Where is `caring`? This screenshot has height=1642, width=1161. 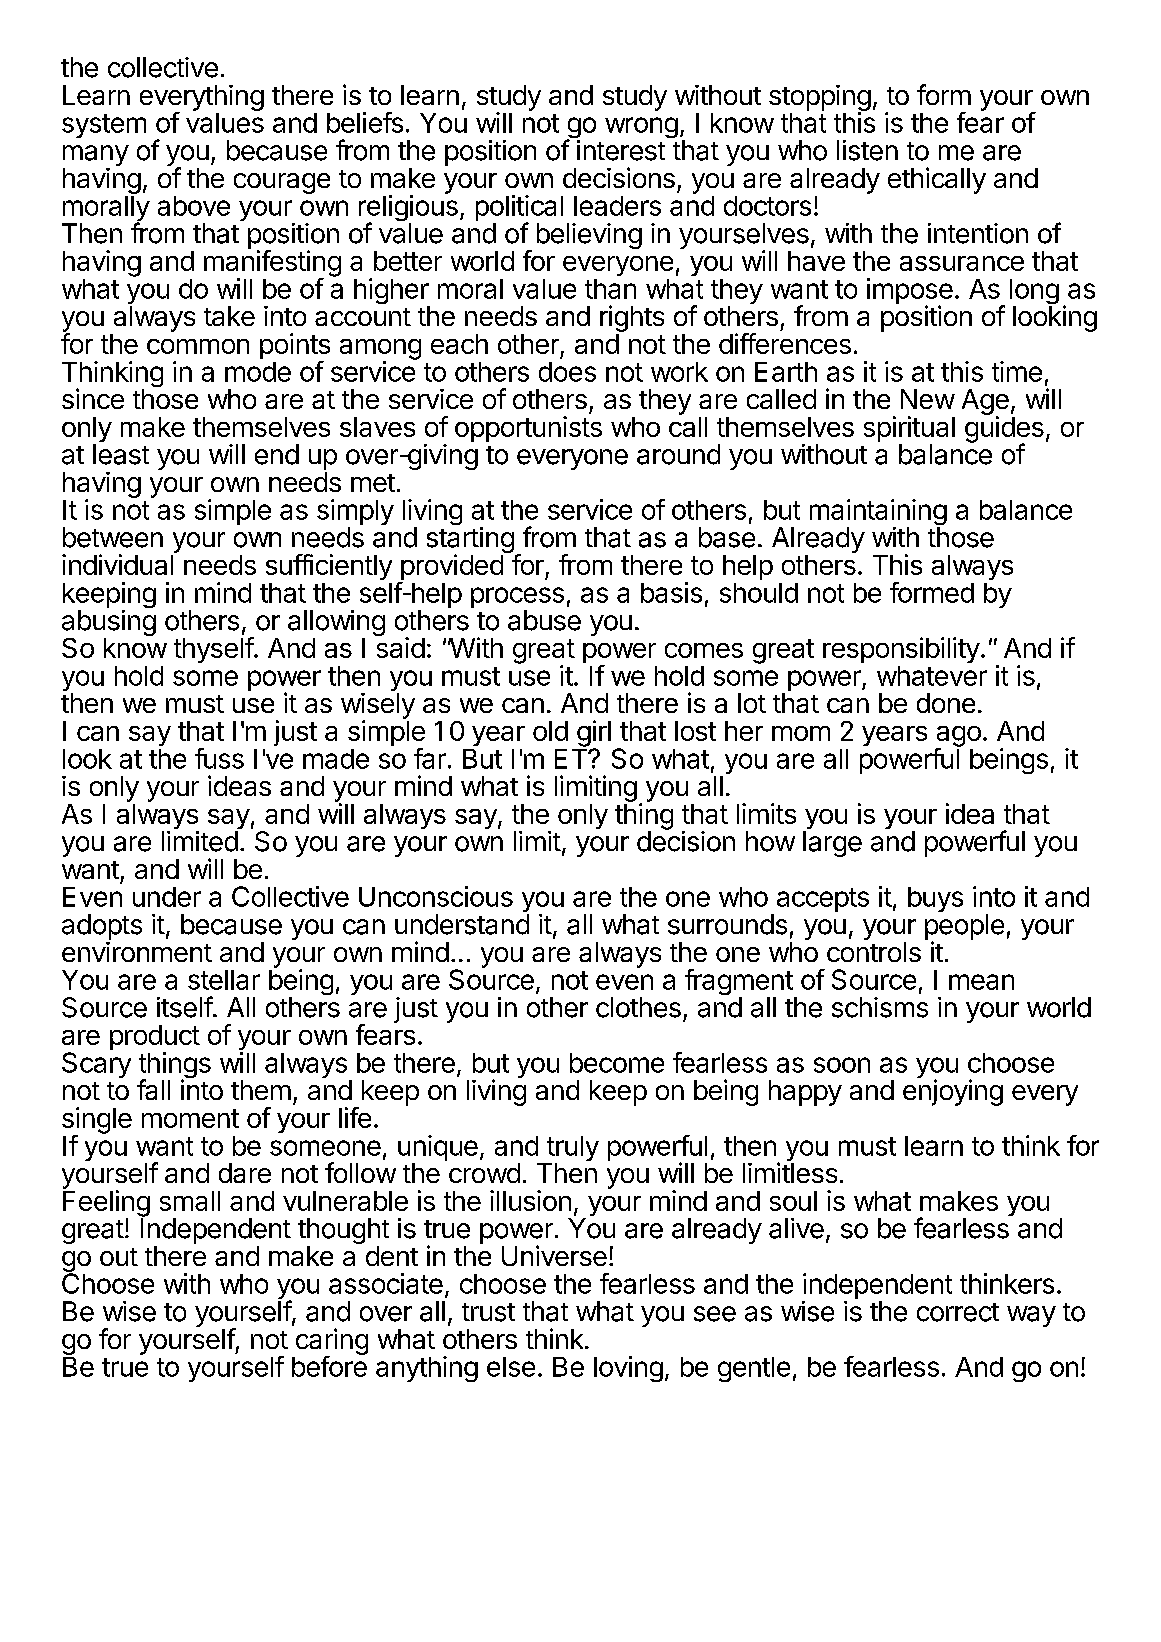 caring is located at coordinates (332, 1342).
